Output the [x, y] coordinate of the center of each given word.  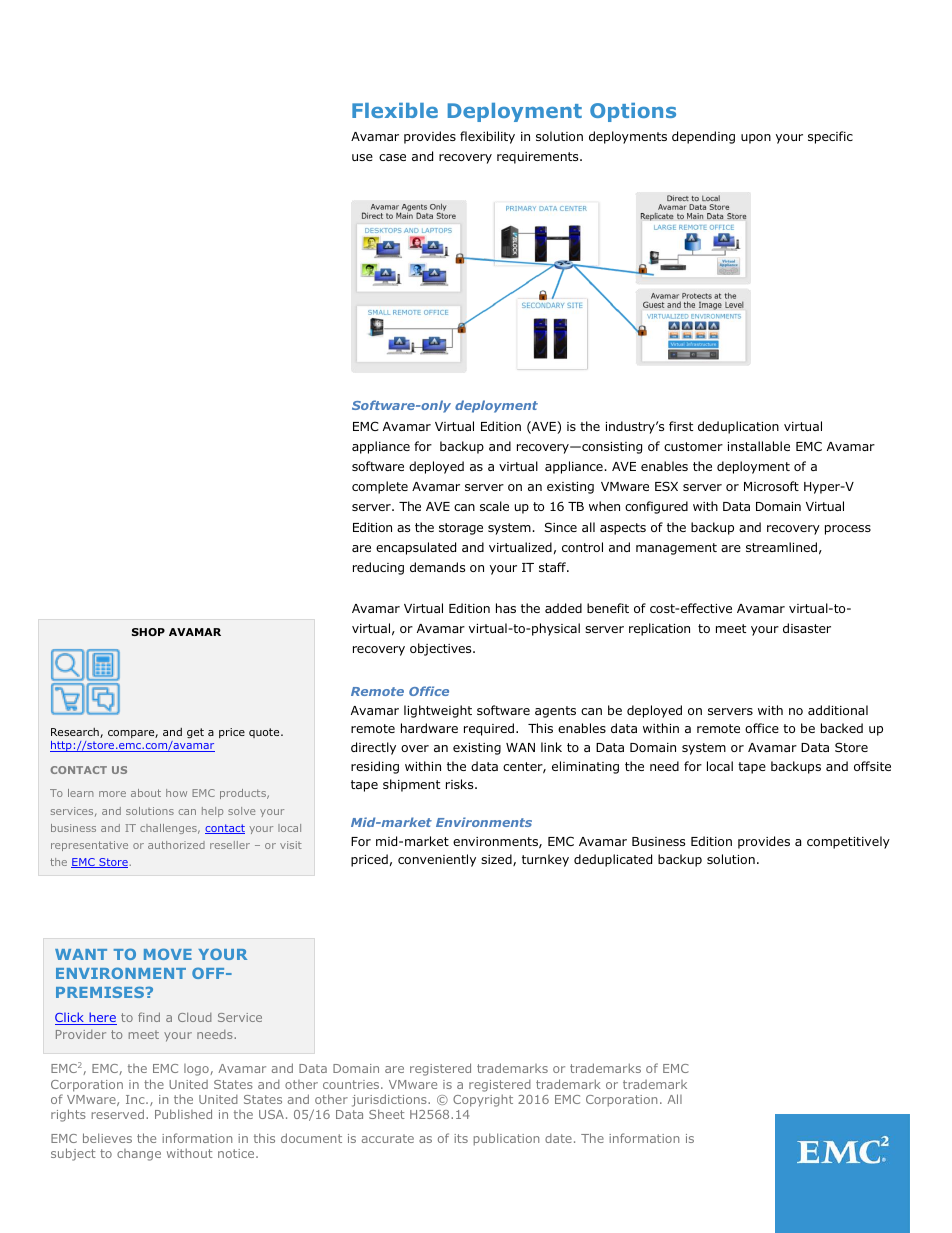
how [176, 793]
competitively [848, 842]
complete [380, 487]
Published [183, 1114]
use [362, 157]
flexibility [487, 137]
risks [461, 784]
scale [494, 506]
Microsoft [771, 486]
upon [756, 139]
